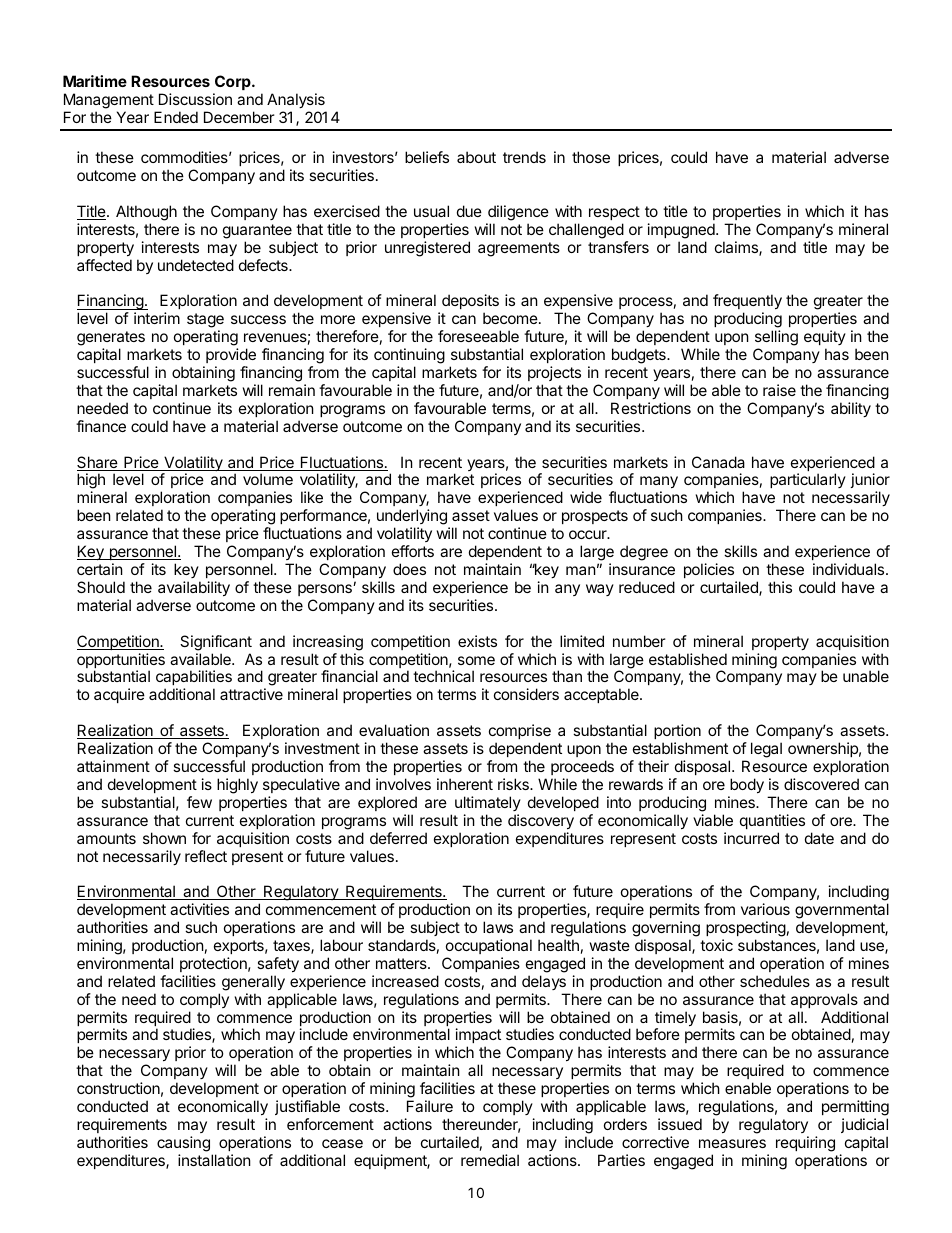 The width and height of the screenshot is (952, 1233). I want to click on causing, so click(183, 1144).
